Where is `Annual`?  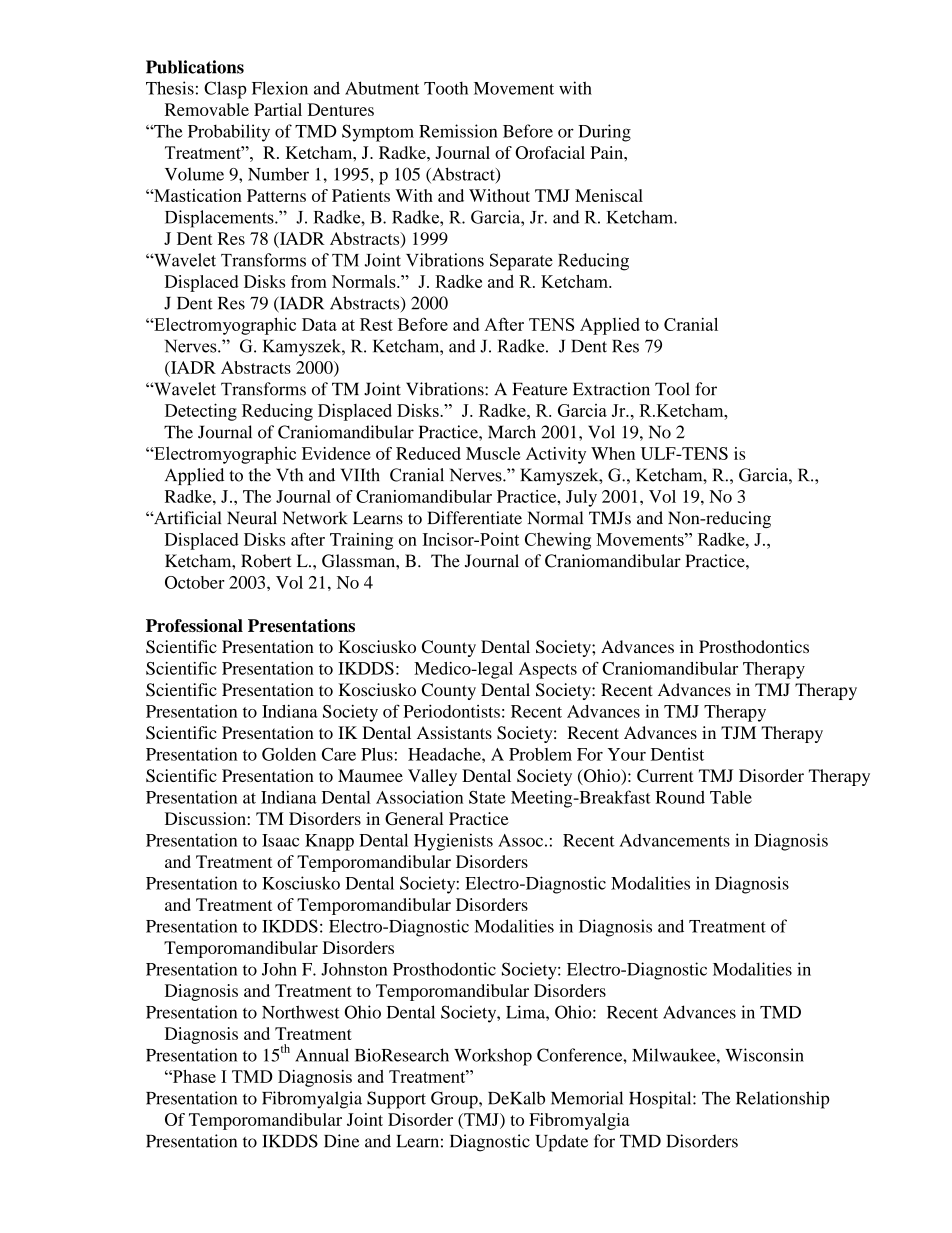 Annual is located at coordinates (322, 1055).
